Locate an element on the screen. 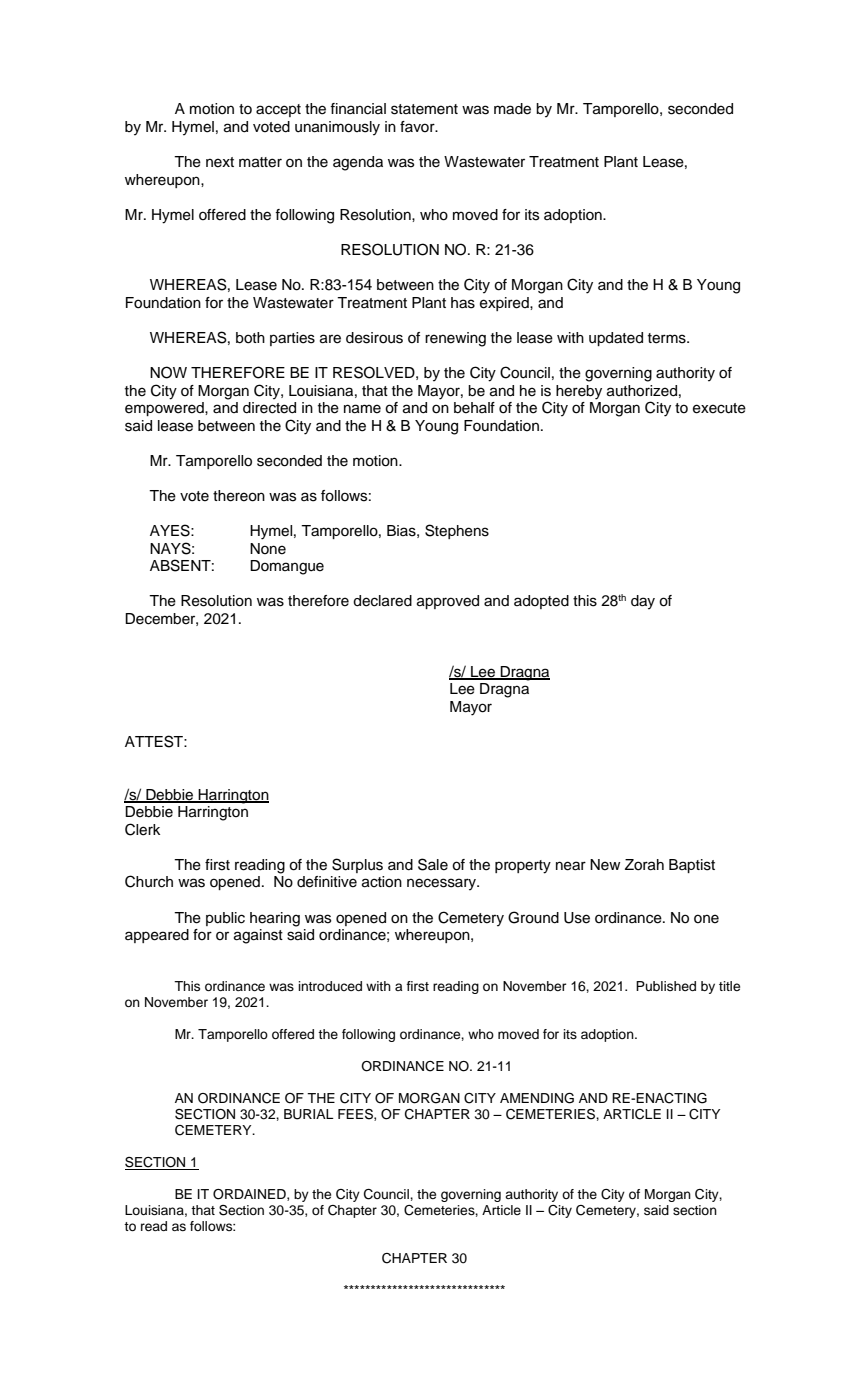 This screenshot has height=1400, width=849. approved is located at coordinates (448, 602).
